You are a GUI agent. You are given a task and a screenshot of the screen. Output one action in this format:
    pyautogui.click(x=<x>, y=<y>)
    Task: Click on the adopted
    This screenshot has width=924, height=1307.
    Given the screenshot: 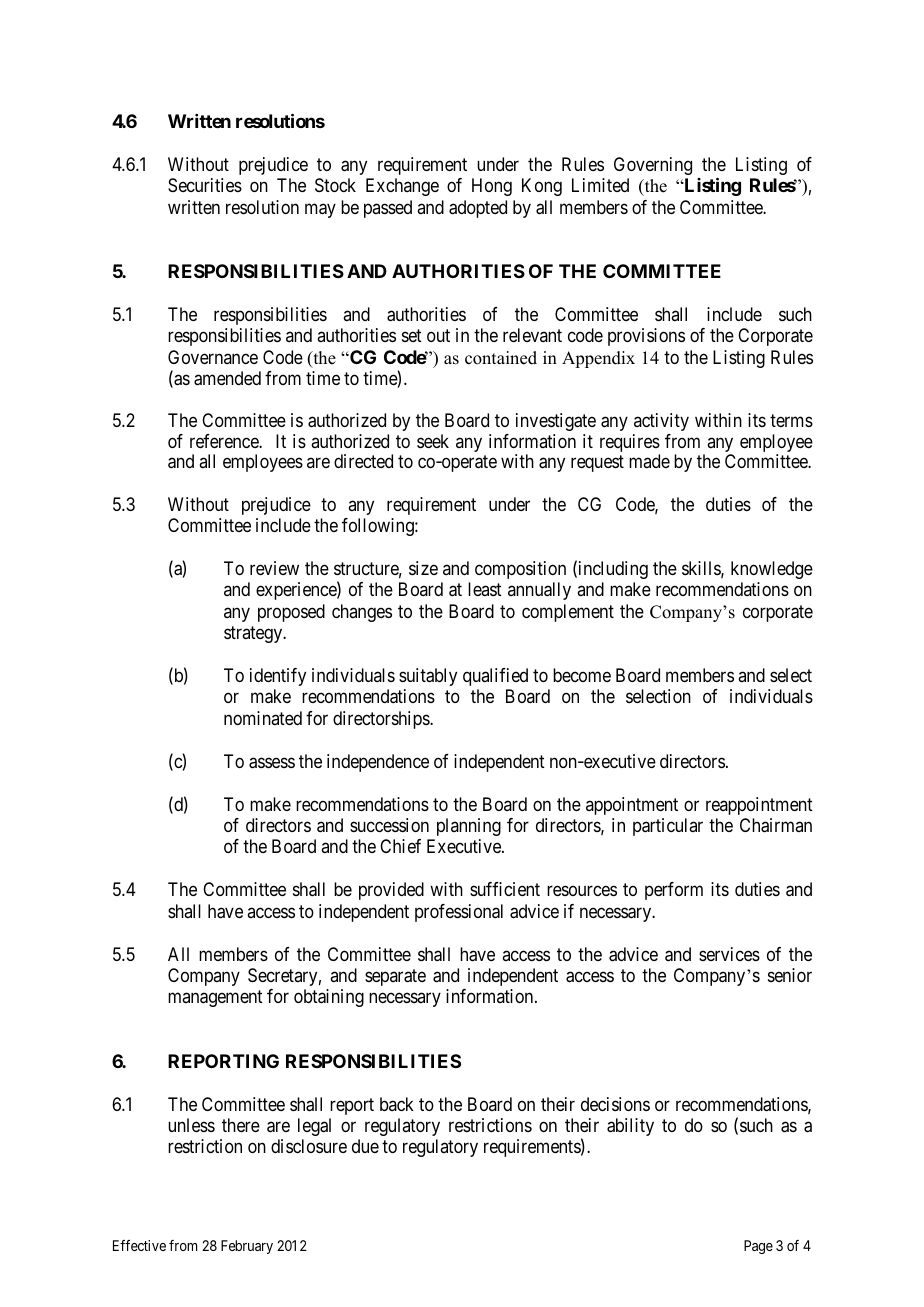 What is the action you would take?
    pyautogui.click(x=478, y=209)
